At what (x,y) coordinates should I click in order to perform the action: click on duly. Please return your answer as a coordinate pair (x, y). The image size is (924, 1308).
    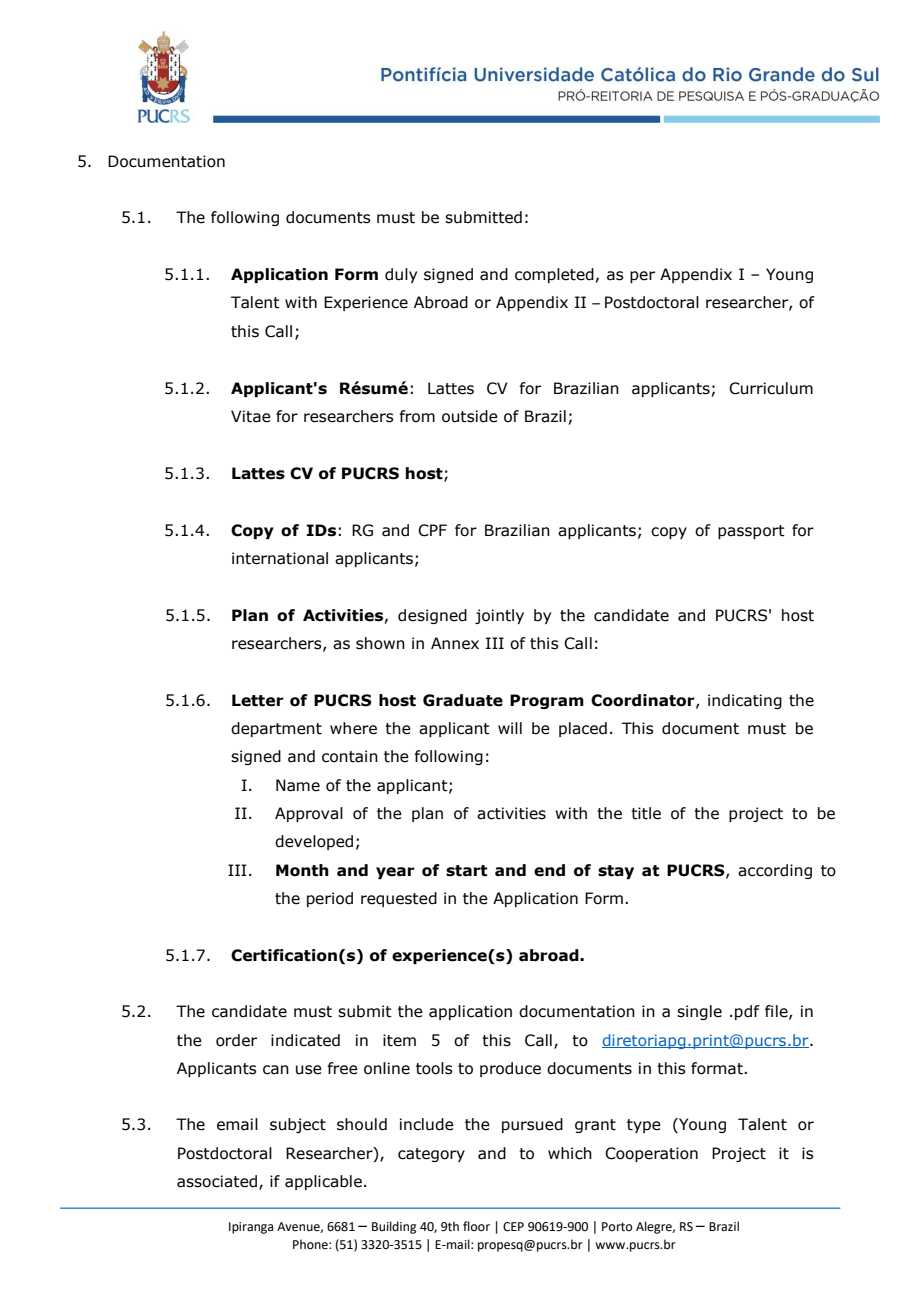
    Looking at the image, I should click on (401, 275).
